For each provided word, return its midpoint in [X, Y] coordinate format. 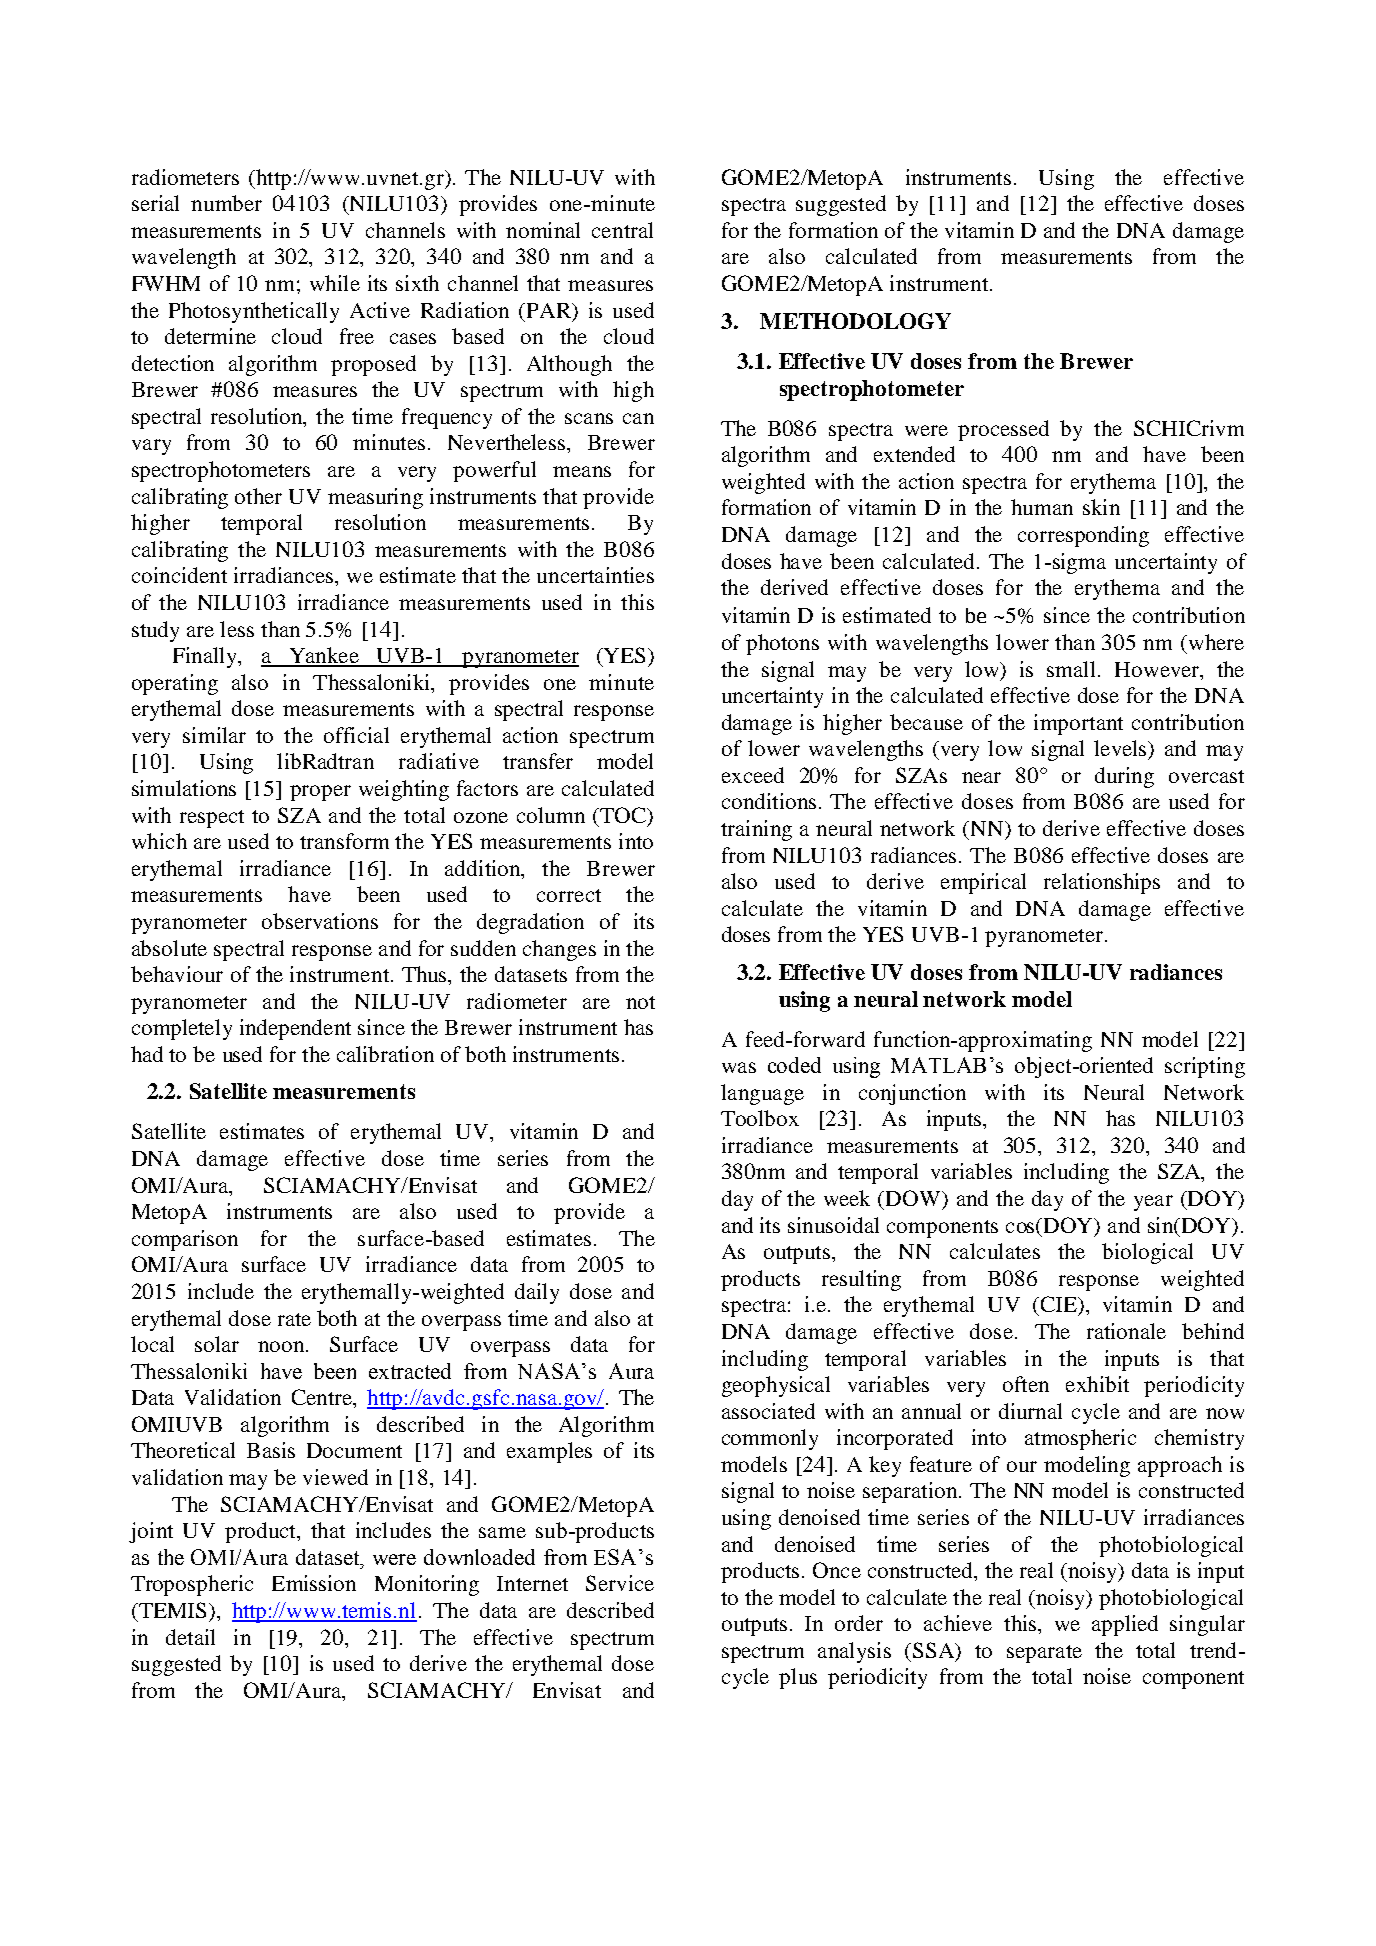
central [622, 230]
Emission [314, 1583]
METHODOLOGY [855, 321]
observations [320, 921]
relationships [1102, 883]
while [335, 283]
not [640, 1002]
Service [620, 1583]
